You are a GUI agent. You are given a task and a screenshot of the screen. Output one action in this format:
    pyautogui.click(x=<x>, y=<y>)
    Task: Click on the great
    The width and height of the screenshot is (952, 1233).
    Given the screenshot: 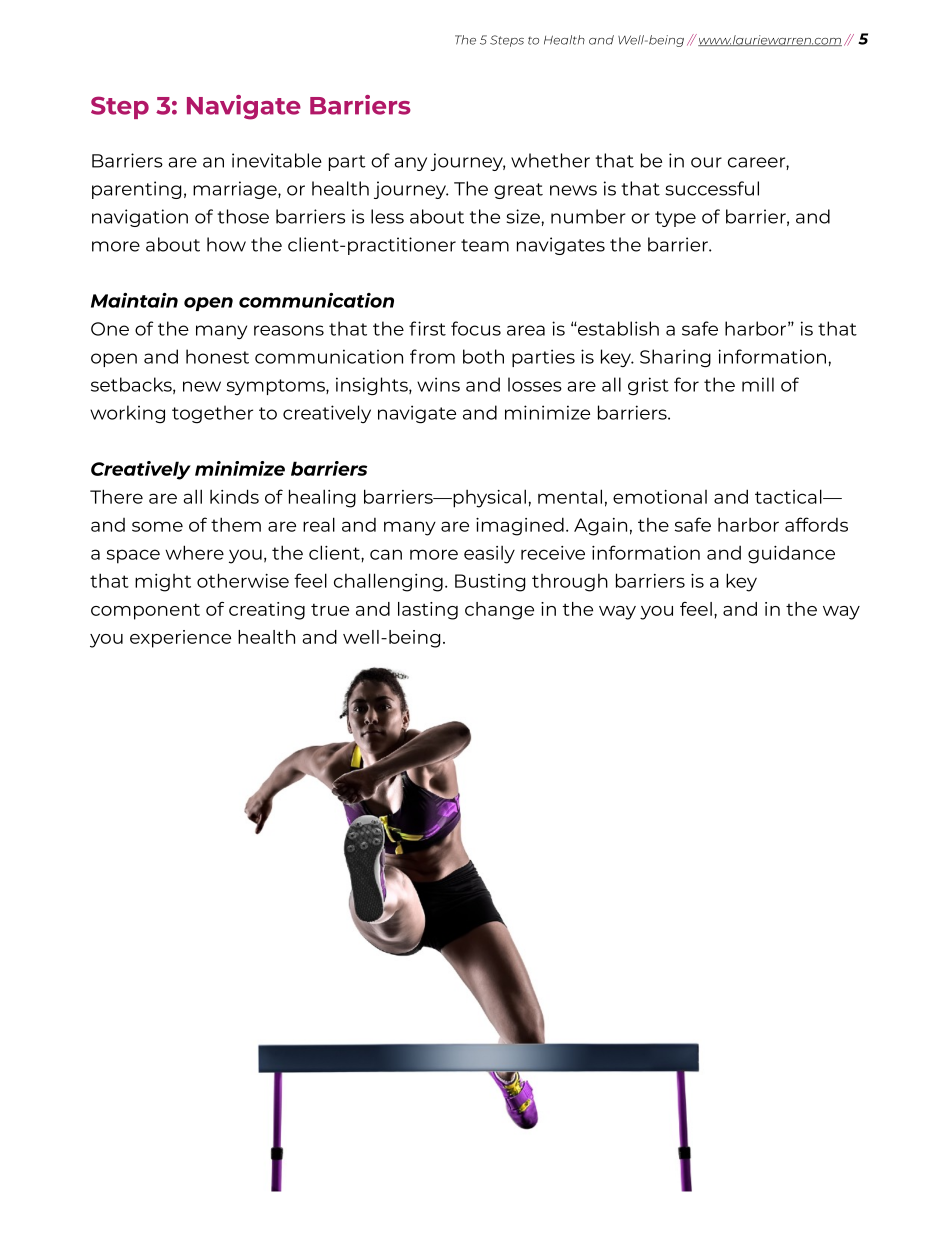 What is the action you would take?
    pyautogui.click(x=518, y=191)
